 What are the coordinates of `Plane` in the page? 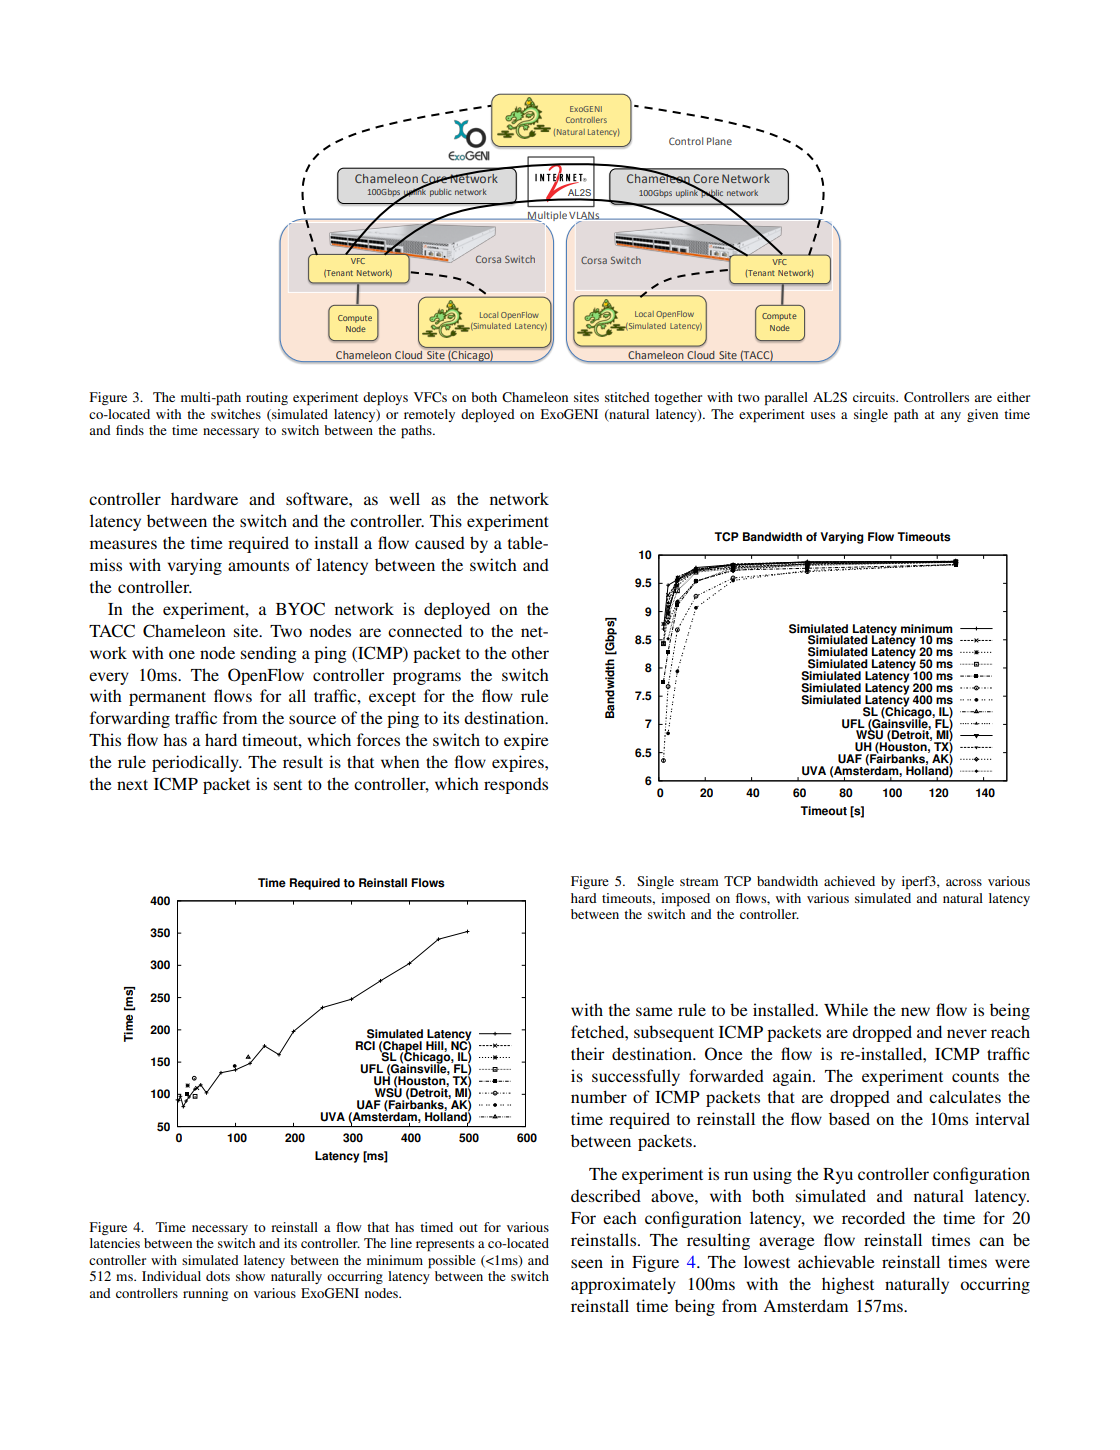 It's located at (719, 141).
